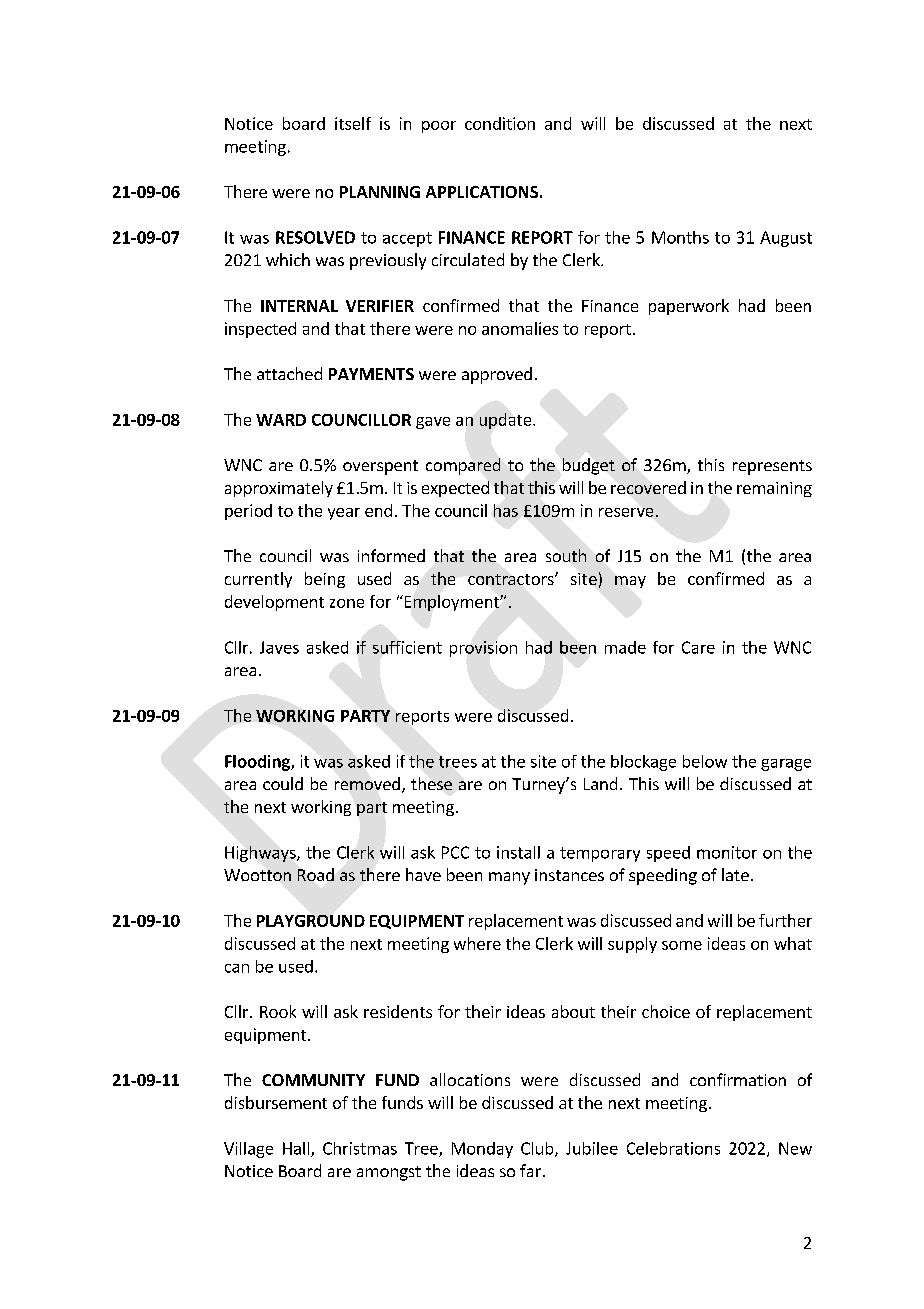 The height and width of the image is (1309, 924). What do you see at coordinates (500, 123) in the image?
I see `condition` at bounding box center [500, 123].
